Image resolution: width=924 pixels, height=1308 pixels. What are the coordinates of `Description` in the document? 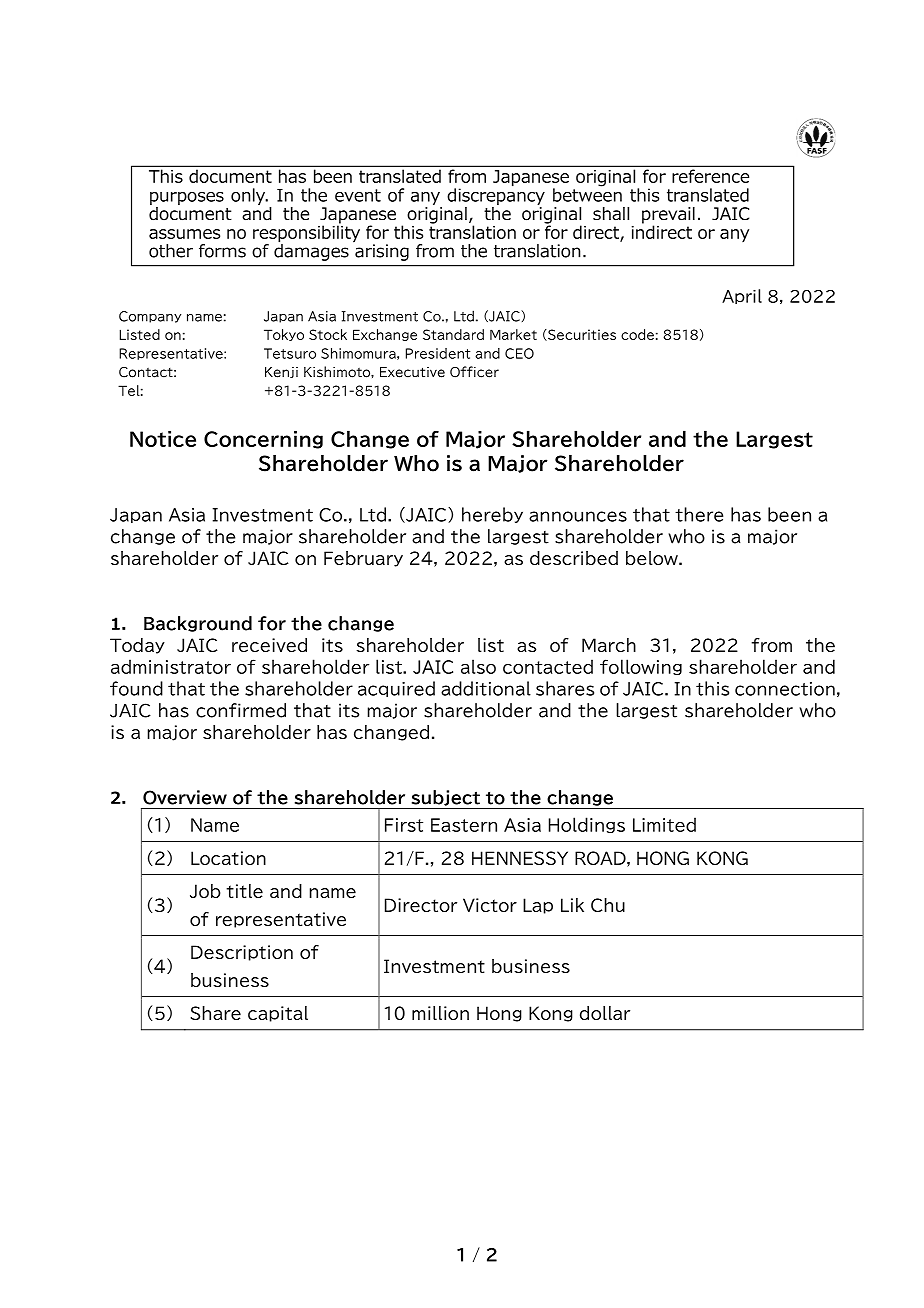 It's located at (242, 953).
